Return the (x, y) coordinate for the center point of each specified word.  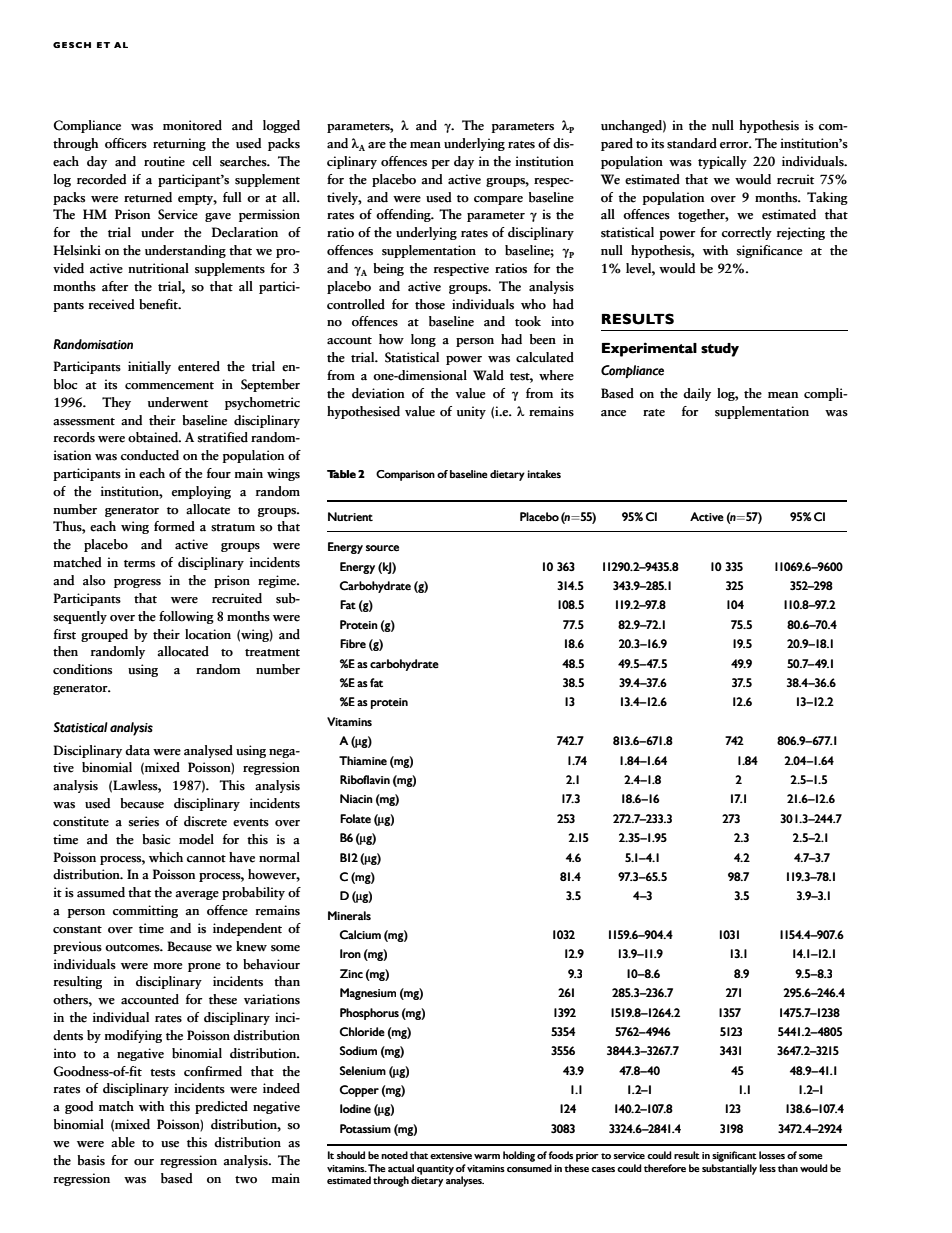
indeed (281, 1088)
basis (91, 1160)
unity (471, 412)
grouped (104, 635)
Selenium (363, 1070)
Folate (355, 818)
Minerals (349, 915)
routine (164, 161)
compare (498, 200)
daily (697, 394)
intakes (544, 474)
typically (722, 162)
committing (145, 911)
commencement (169, 386)
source (382, 548)
